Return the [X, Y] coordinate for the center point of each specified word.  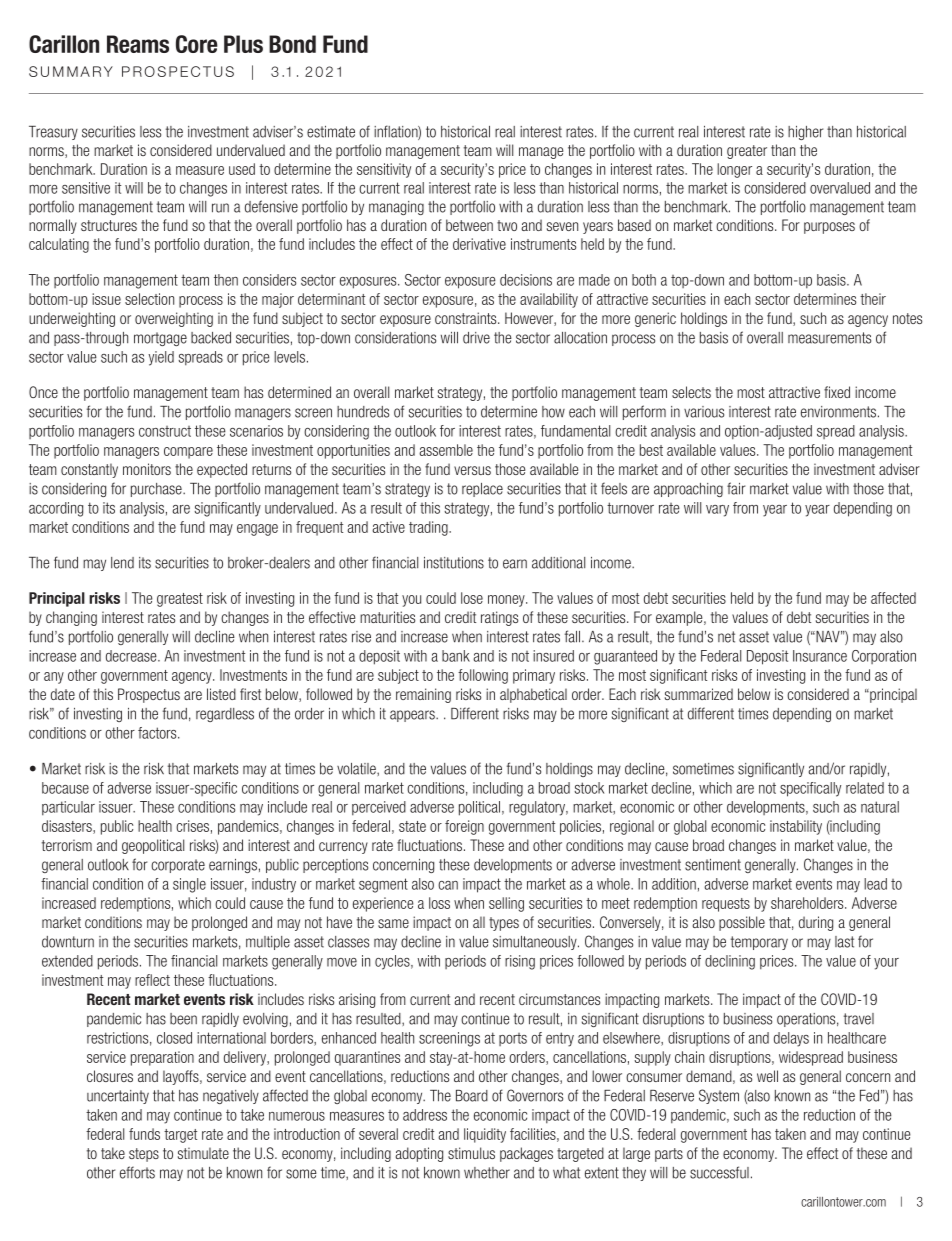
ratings [499, 618]
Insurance [820, 656]
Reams [138, 44]
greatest [180, 600]
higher [805, 133]
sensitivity [384, 170]
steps [144, 1155]
